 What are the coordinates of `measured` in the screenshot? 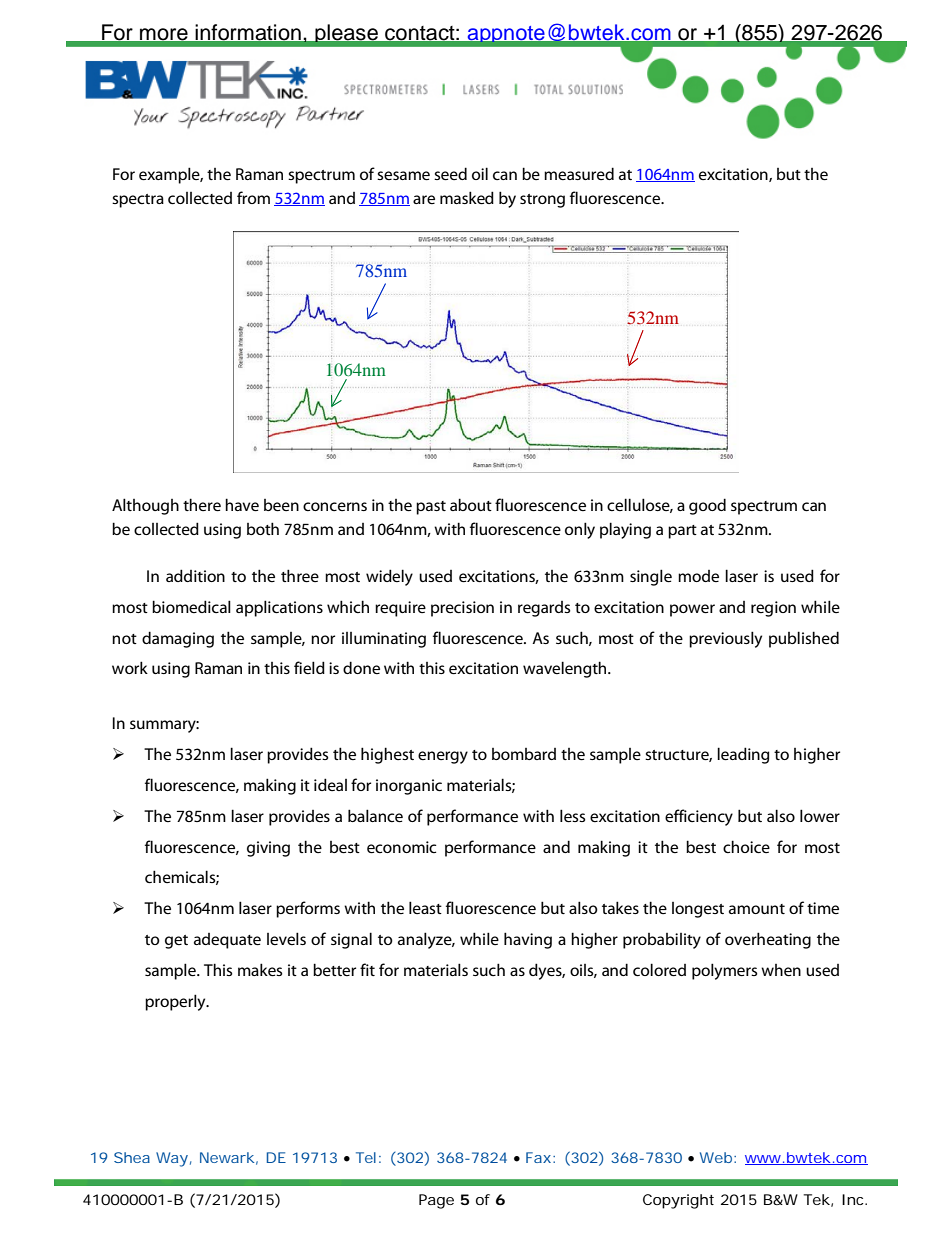 It's located at (579, 173).
